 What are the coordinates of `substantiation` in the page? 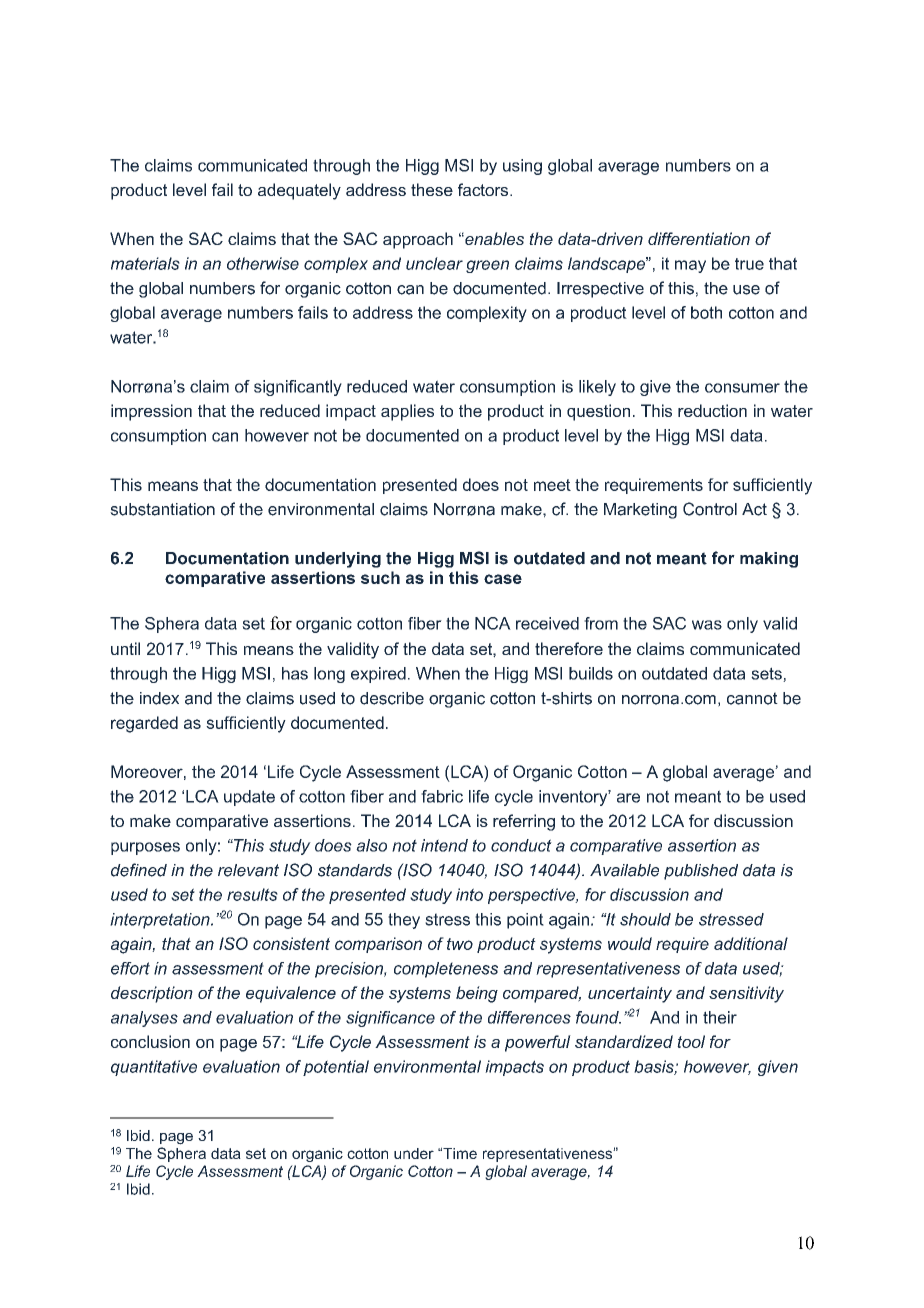 It's located at (162, 509).
